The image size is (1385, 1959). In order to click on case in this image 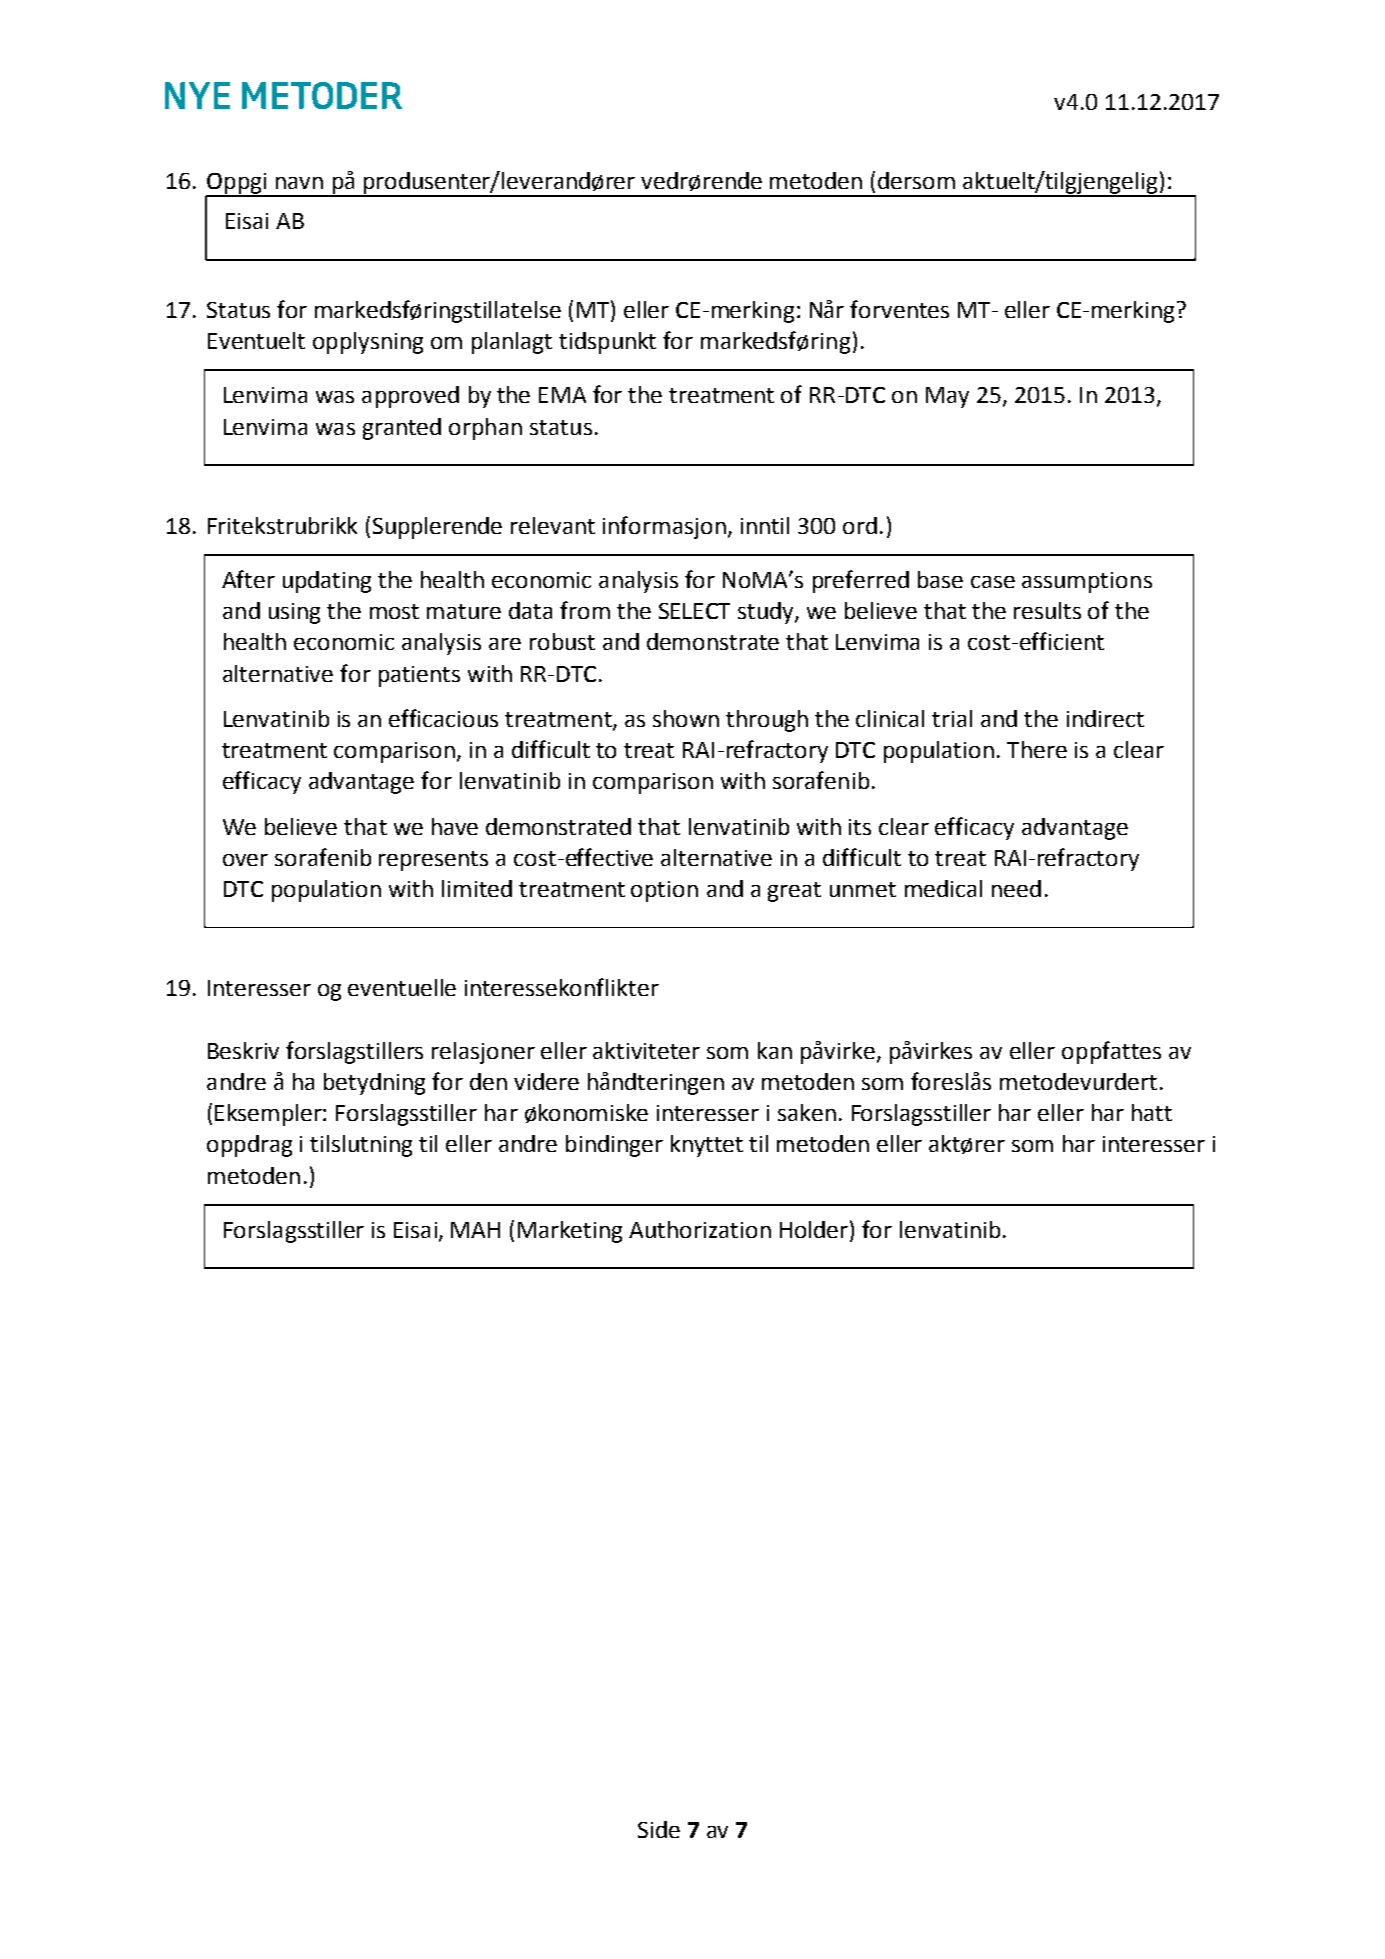, I will do `click(993, 582)`.
